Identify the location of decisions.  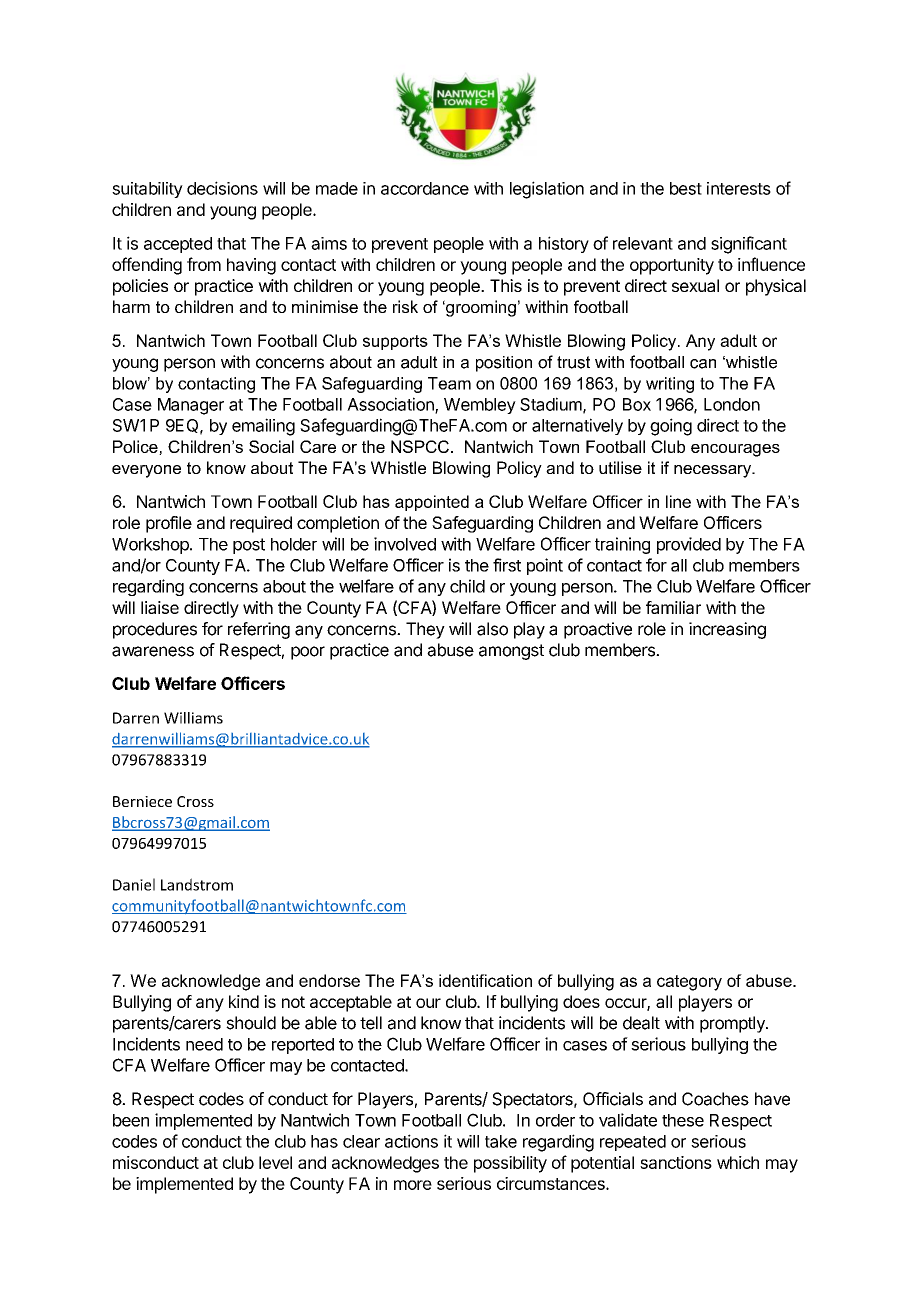
(222, 188).
